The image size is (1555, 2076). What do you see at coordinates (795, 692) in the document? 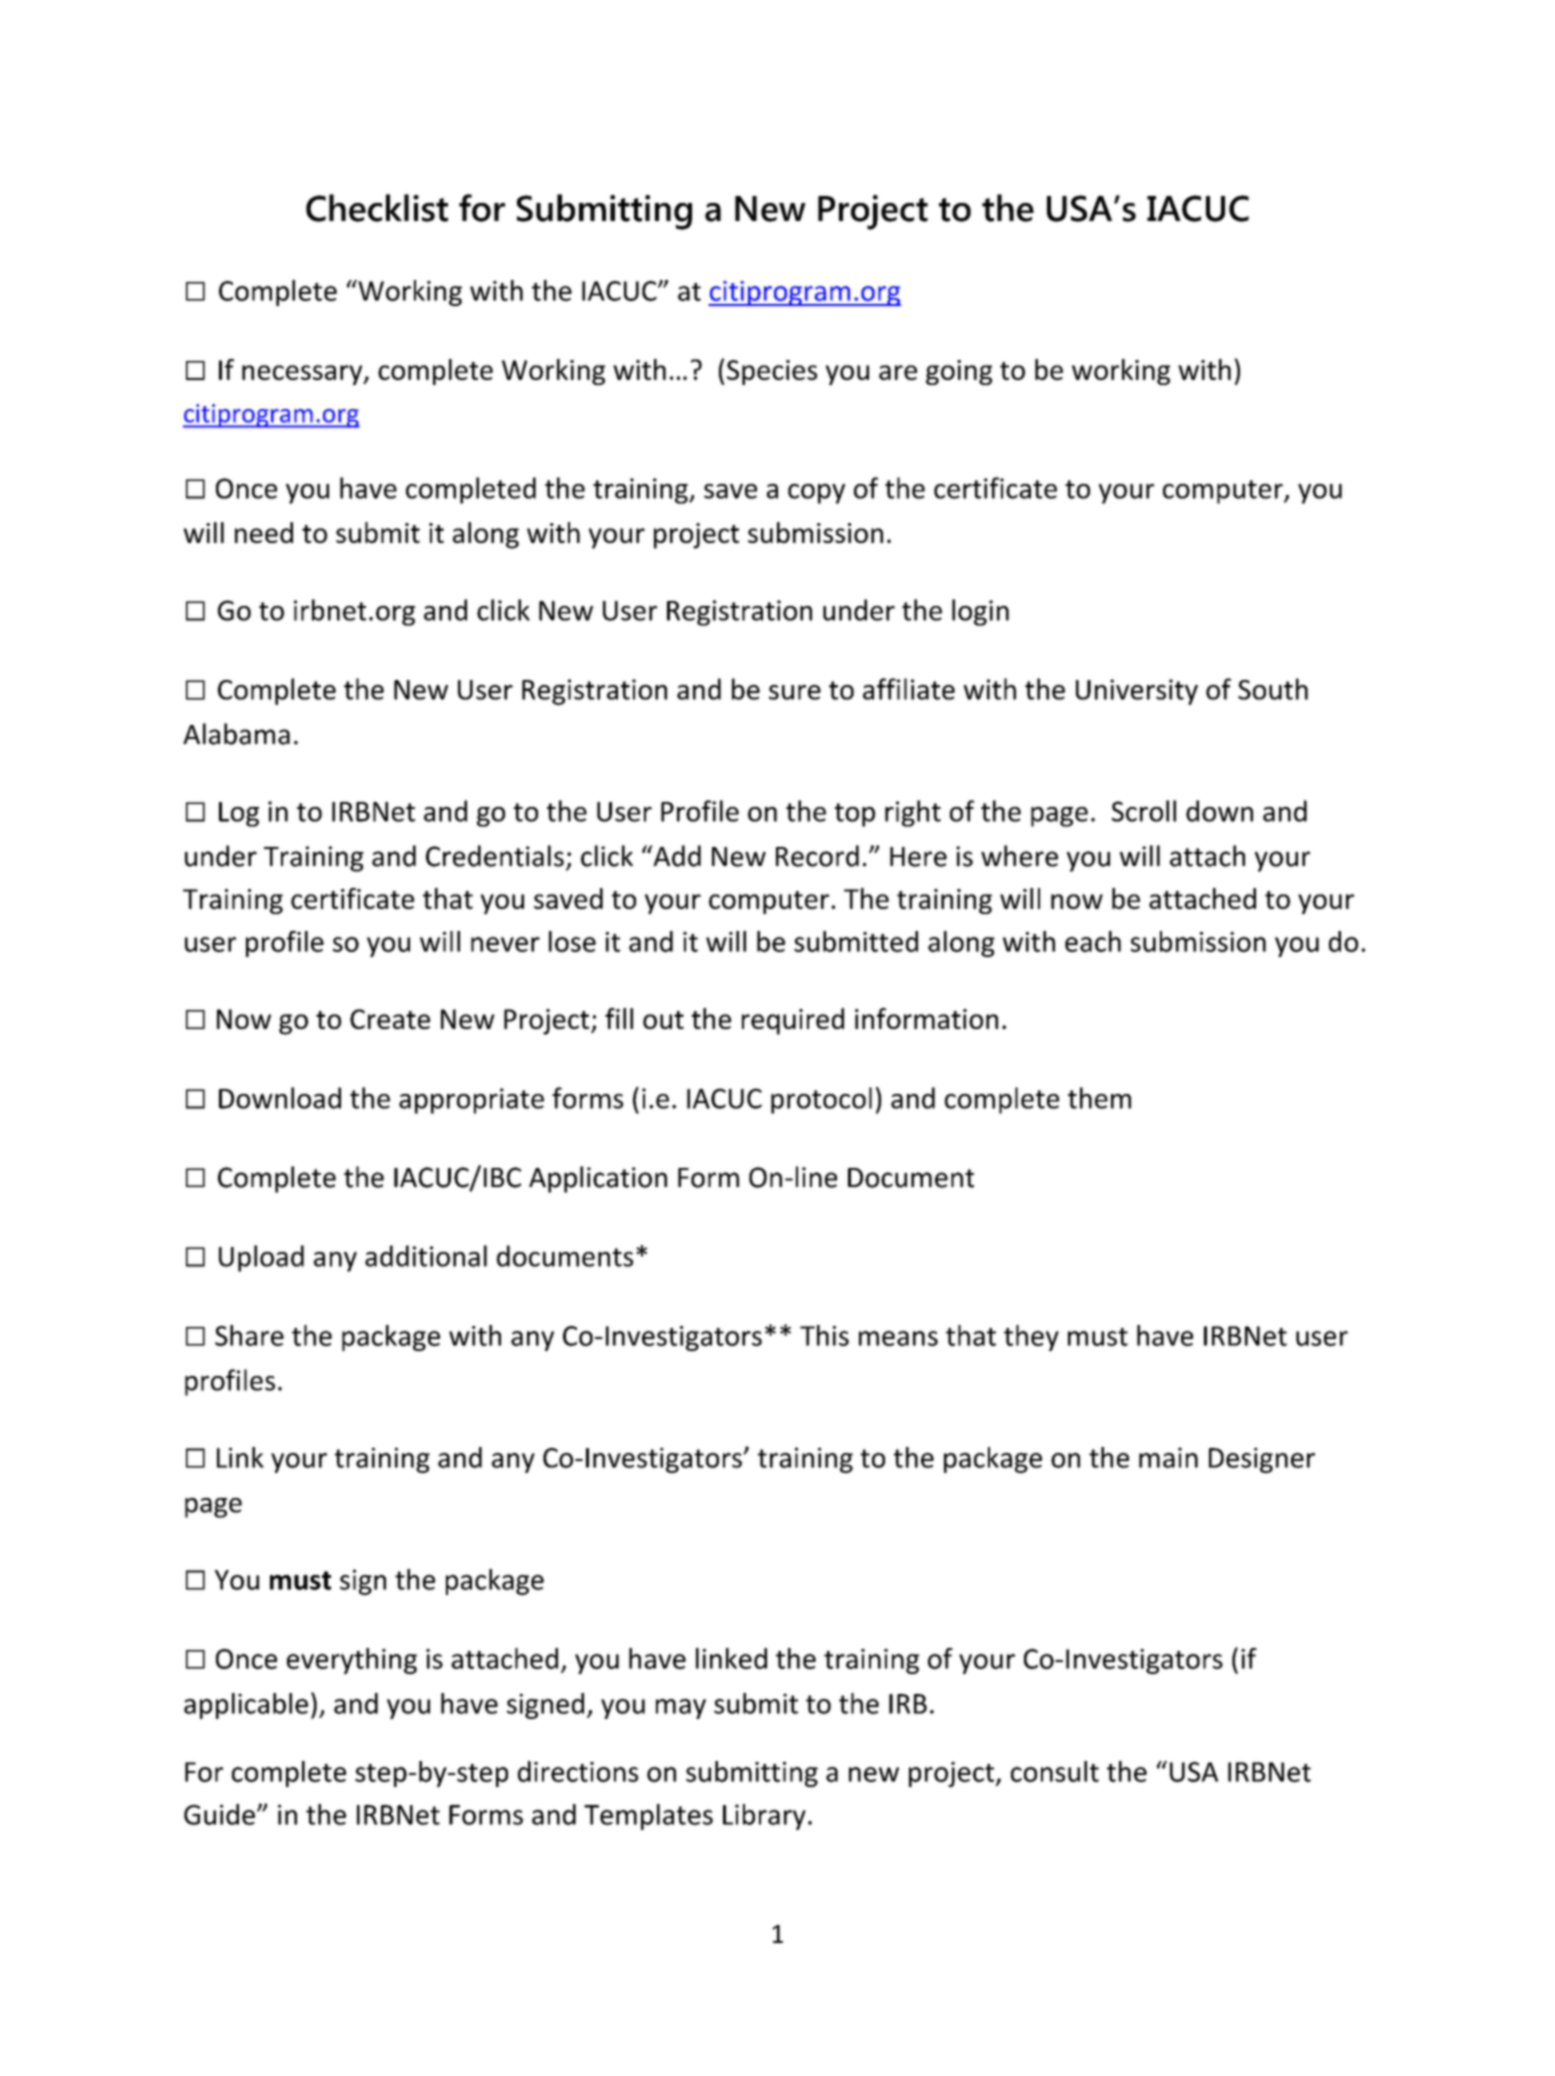
I see `sure` at bounding box center [795, 692].
